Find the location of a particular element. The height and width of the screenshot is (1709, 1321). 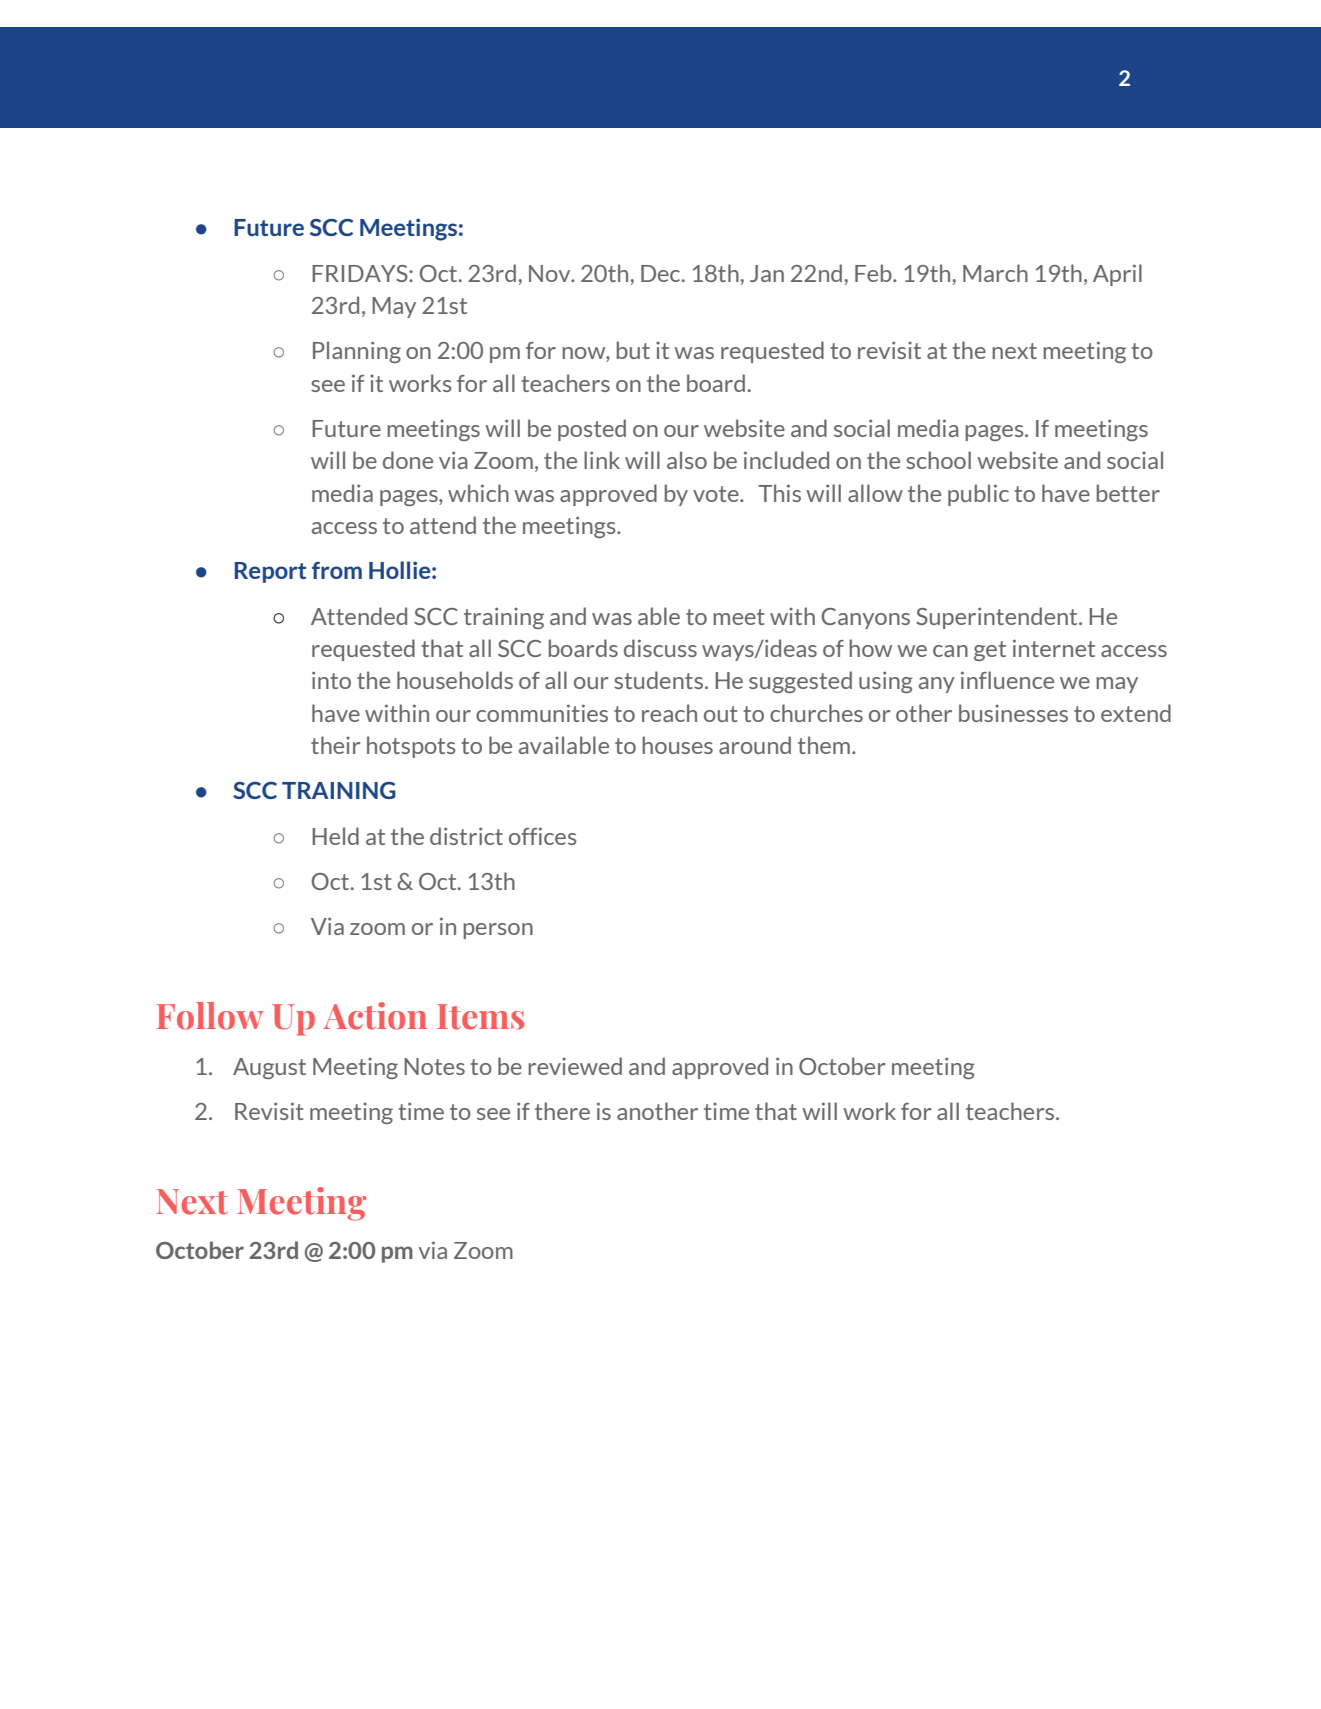

influence is located at coordinates (1007, 680).
